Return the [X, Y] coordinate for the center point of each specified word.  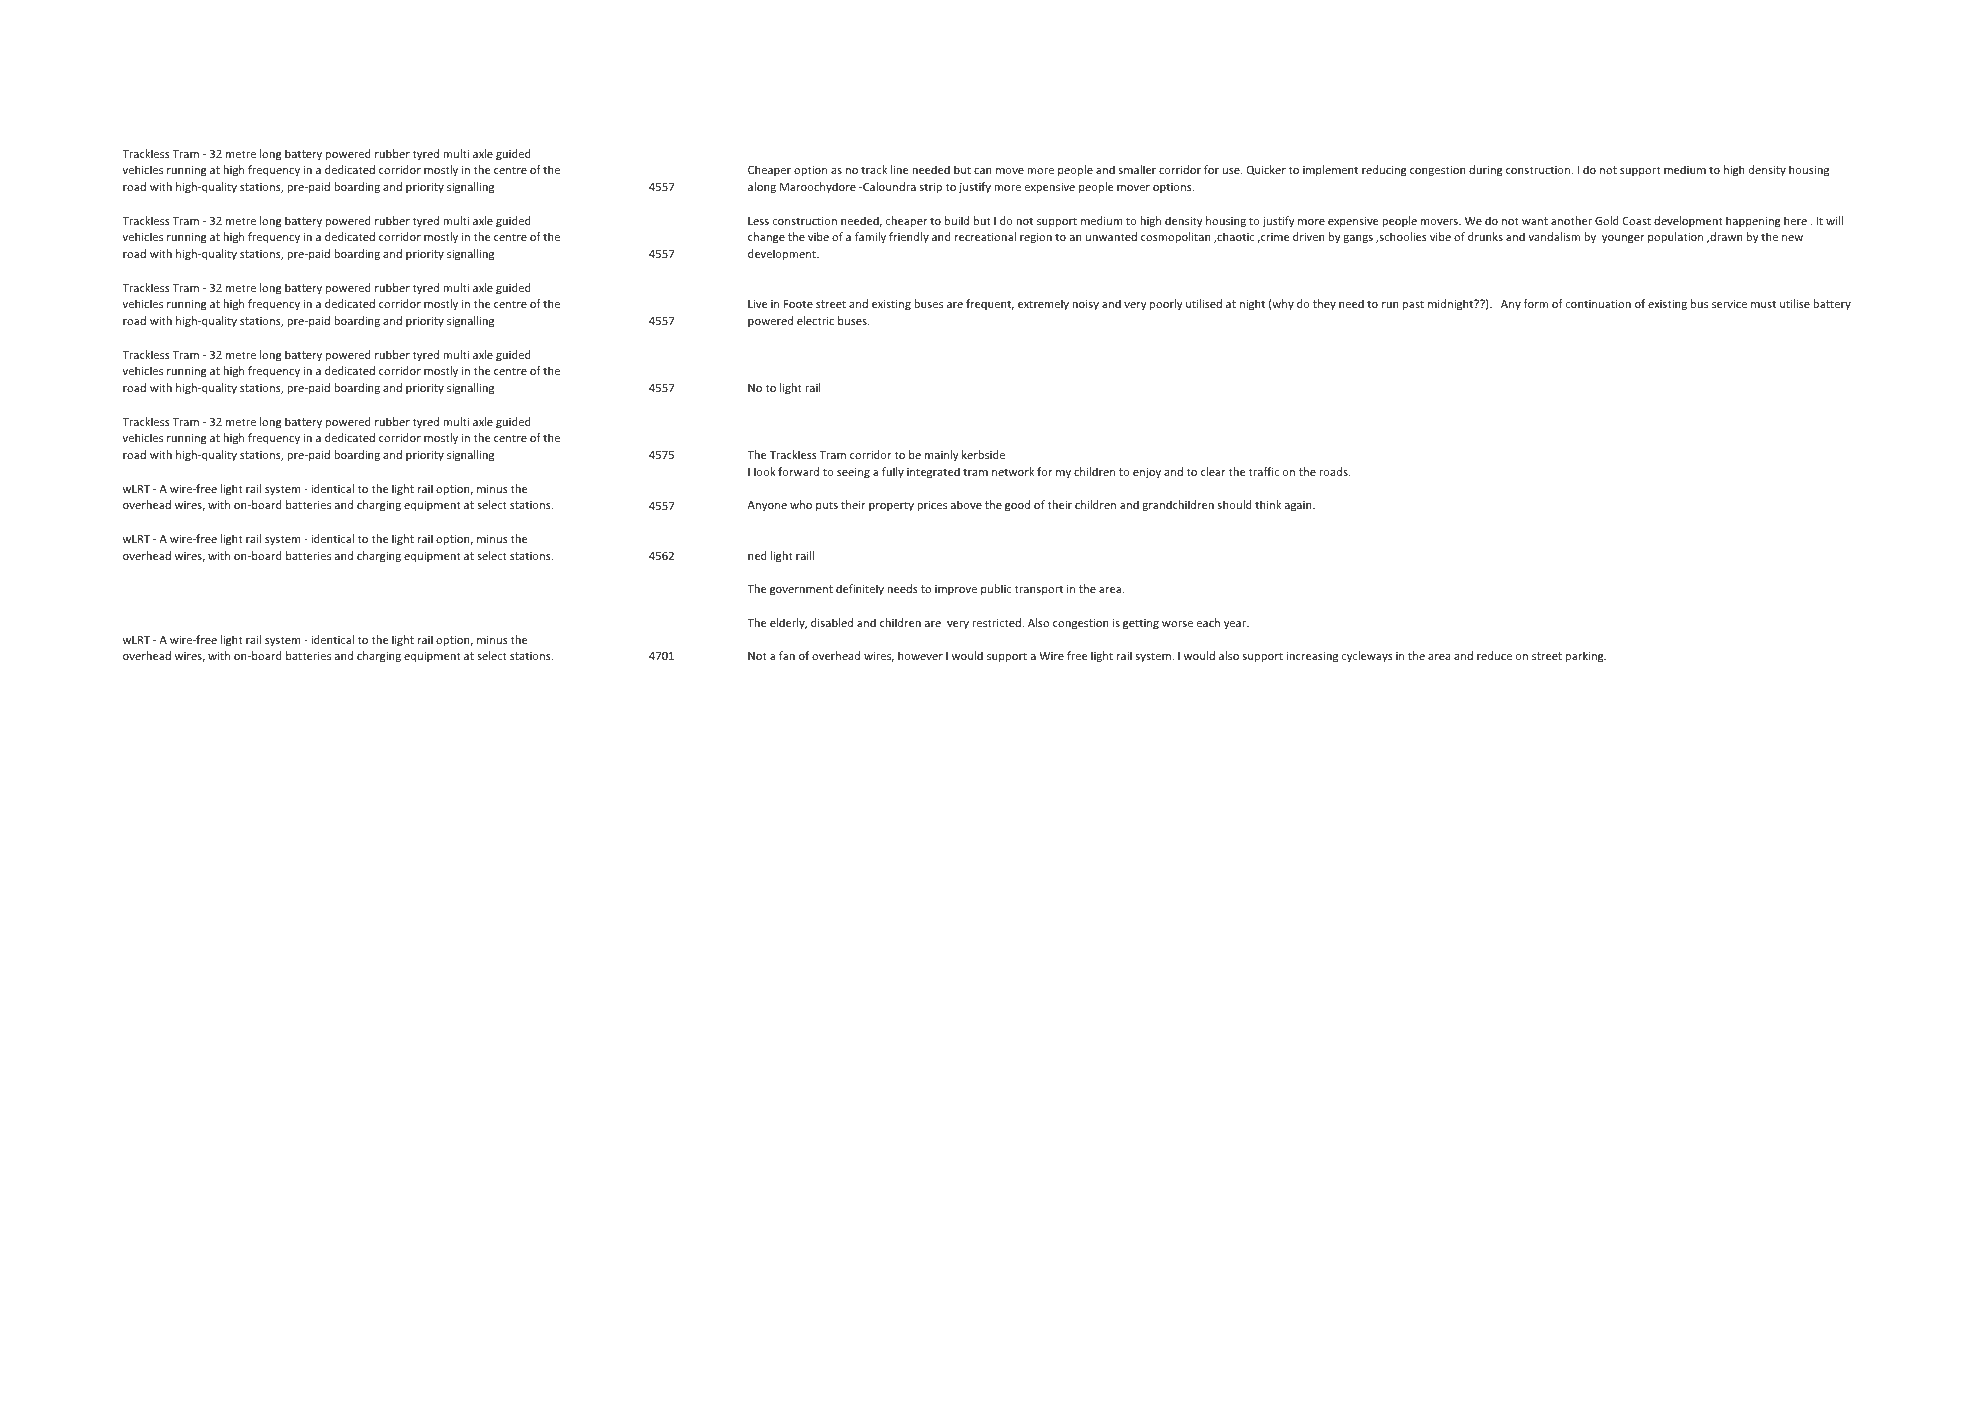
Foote [798, 304]
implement [1330, 171]
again [1299, 506]
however [920, 655]
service [1729, 304]
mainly [941, 455]
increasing [1312, 657]
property [891, 506]
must [1763, 304]
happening [1753, 222]
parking [1586, 657]
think [1268, 504]
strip [931, 188]
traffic [1263, 471]
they [1324, 304]
